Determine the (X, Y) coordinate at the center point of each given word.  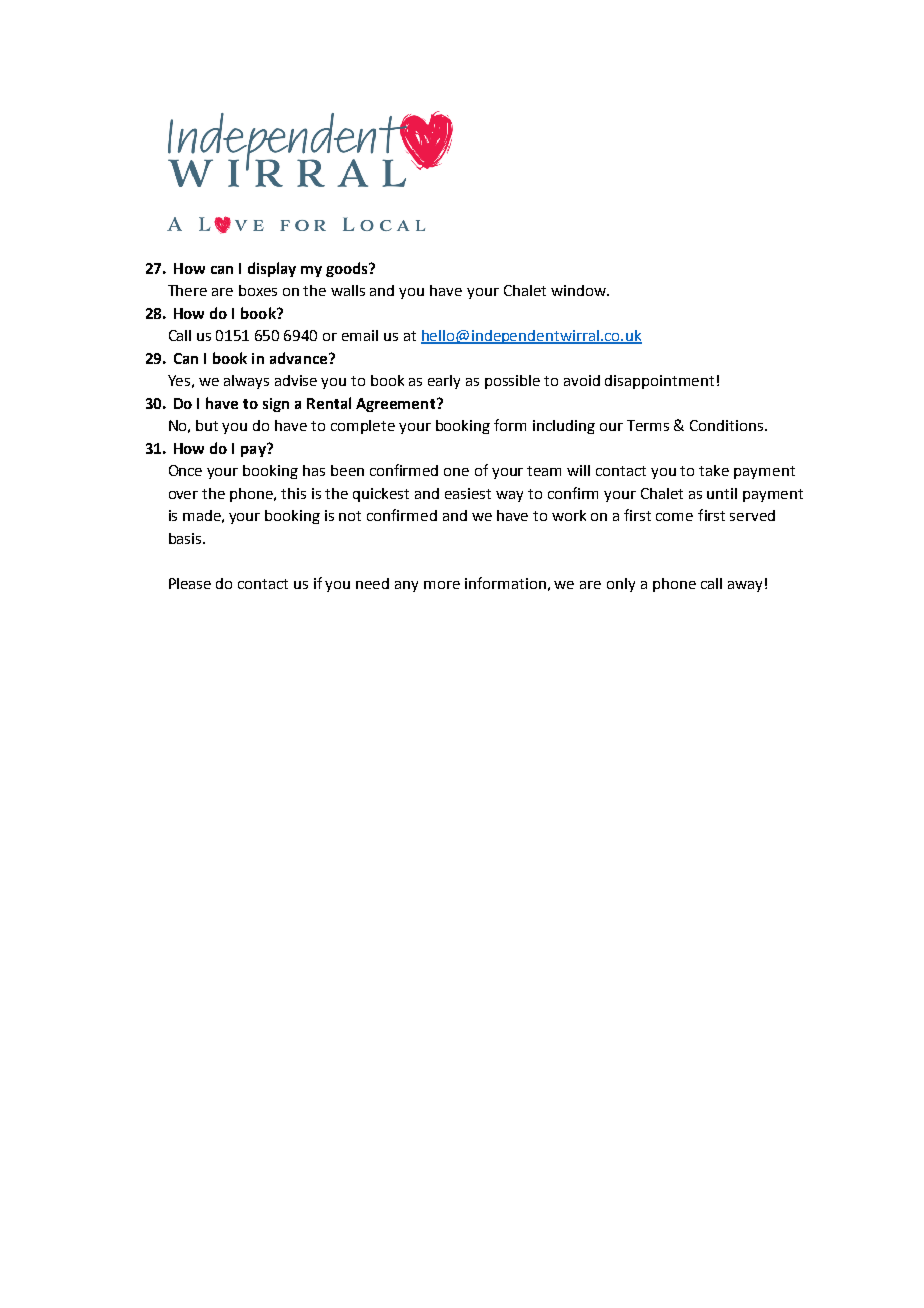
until (722, 493)
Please (190, 583)
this (293, 493)
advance (298, 358)
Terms (648, 425)
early (444, 382)
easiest (468, 493)
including (564, 427)
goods (348, 269)
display (272, 269)
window (579, 290)
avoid (582, 380)
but (207, 425)
